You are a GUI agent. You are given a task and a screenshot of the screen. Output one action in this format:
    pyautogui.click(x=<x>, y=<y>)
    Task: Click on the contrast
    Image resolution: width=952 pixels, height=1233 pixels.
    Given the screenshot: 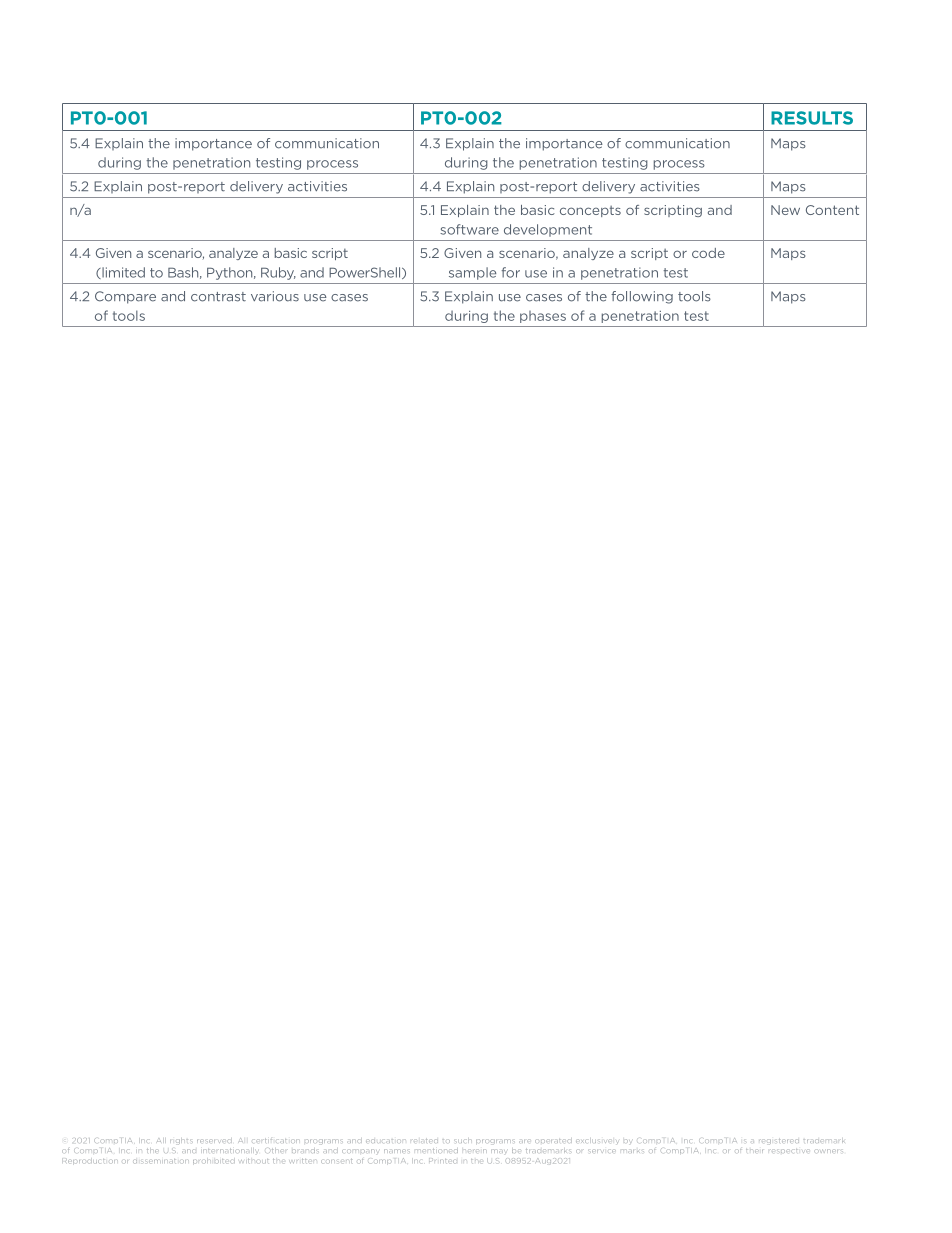 What is the action you would take?
    pyautogui.click(x=218, y=297)
